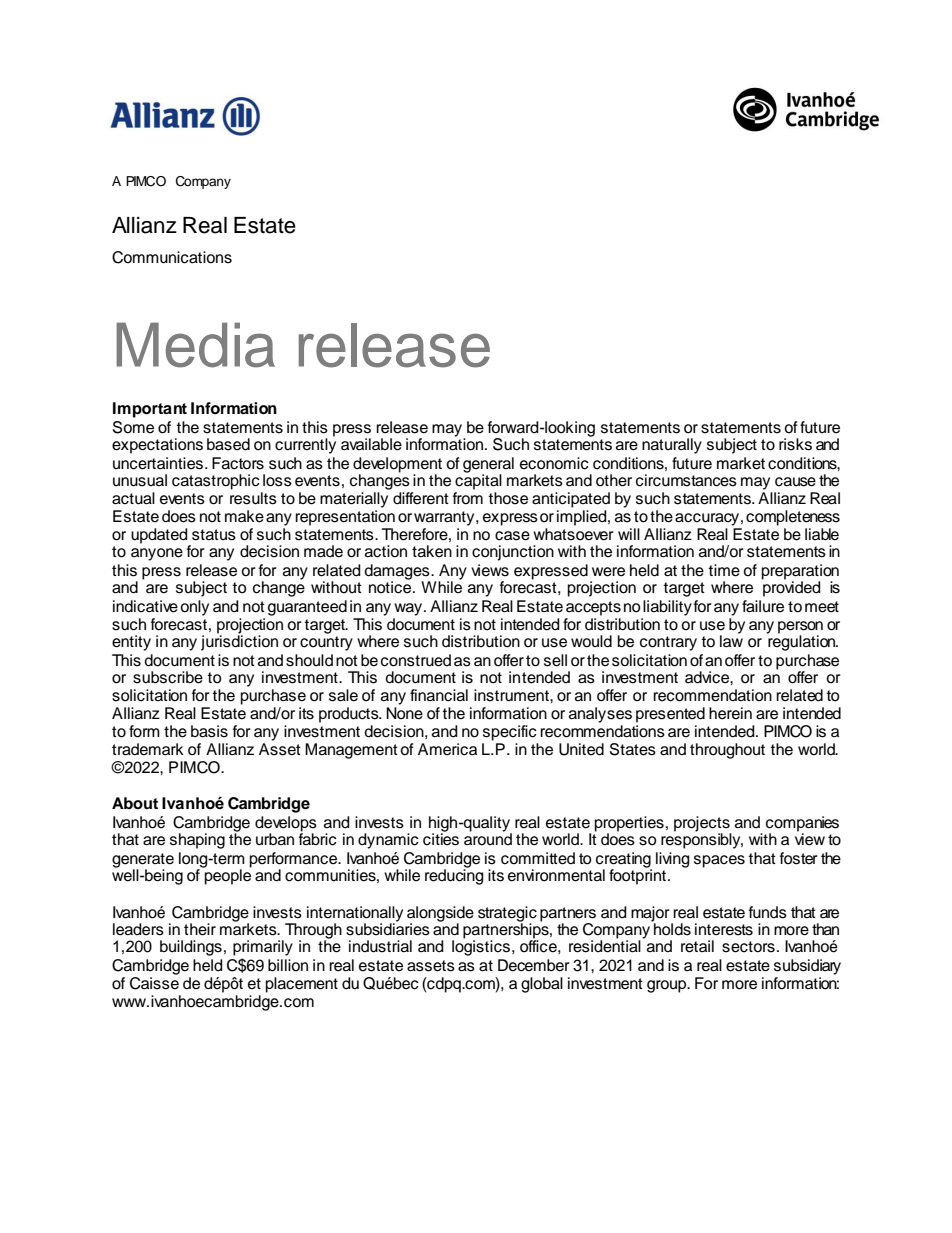 The width and height of the screenshot is (952, 1233). I want to click on Communications, so click(172, 257).
